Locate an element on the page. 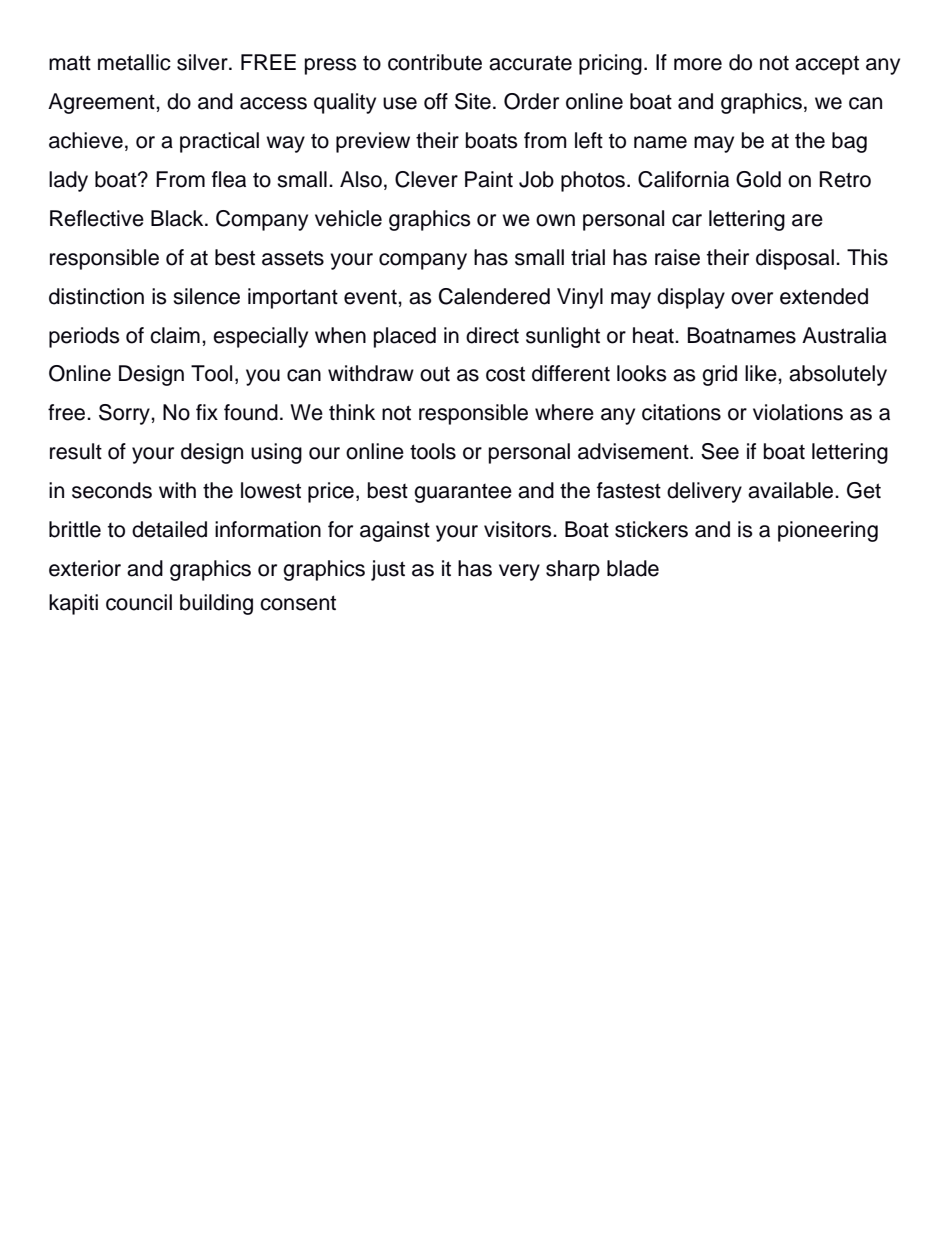 The width and height of the document is (952, 1233). over is located at coordinates (752, 298).
